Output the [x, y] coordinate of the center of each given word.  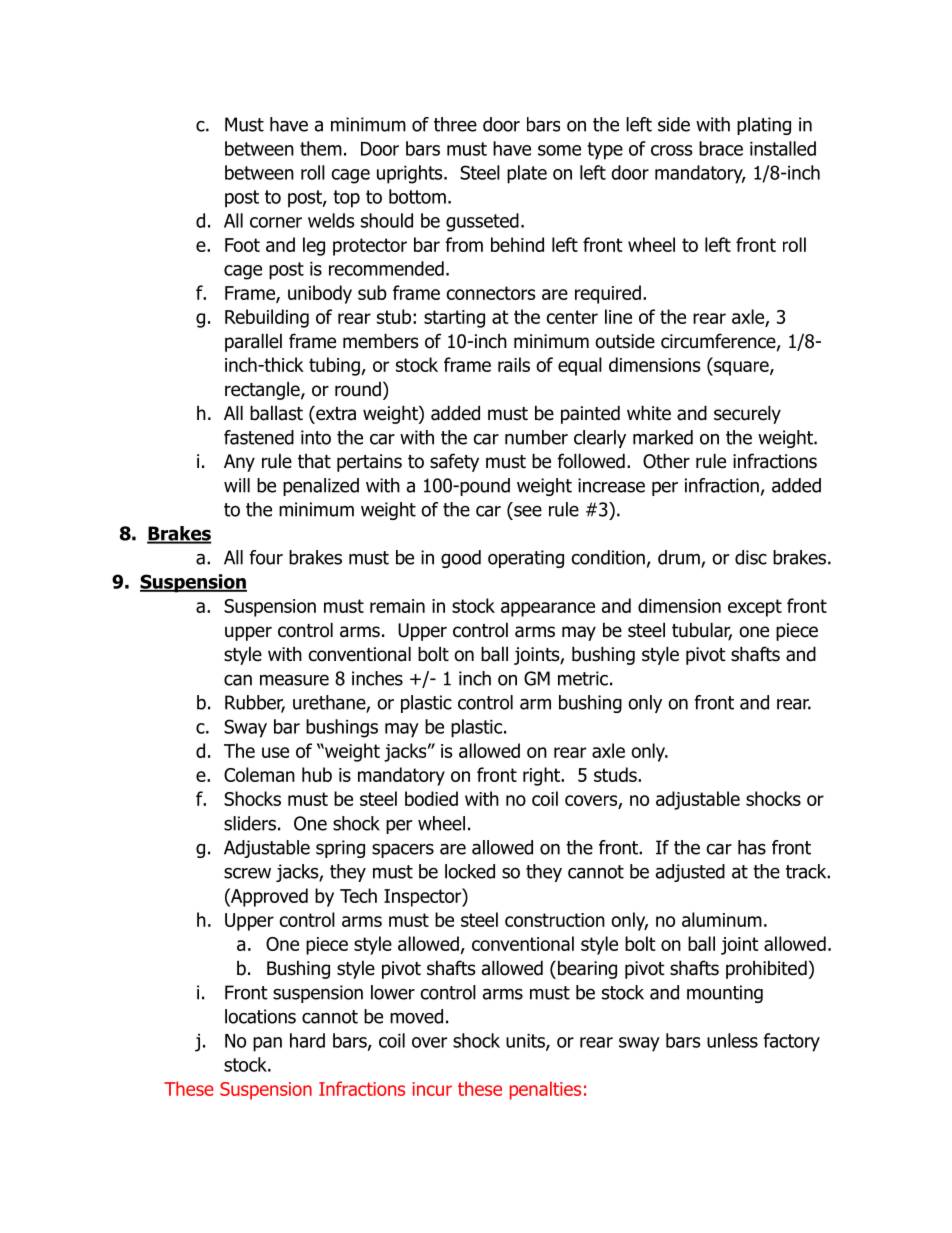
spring [340, 849]
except [755, 608]
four [266, 557]
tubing [334, 366]
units [526, 1042]
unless [732, 1040]
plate [527, 174]
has [752, 847]
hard [307, 1040]
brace [721, 148]
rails [514, 364]
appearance [548, 609]
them [321, 148]
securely [747, 414]
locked [470, 871]
